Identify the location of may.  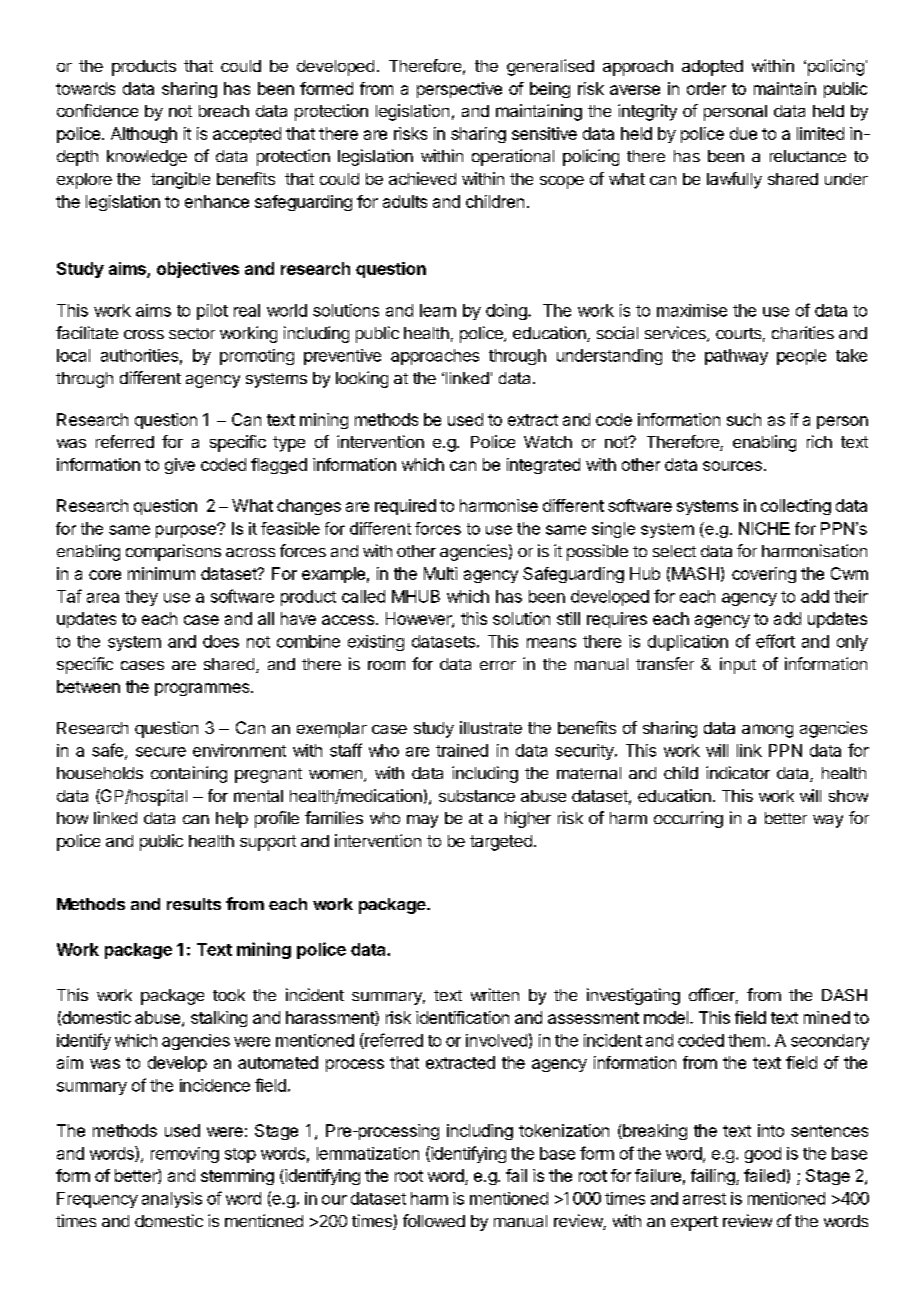
(422, 821).
